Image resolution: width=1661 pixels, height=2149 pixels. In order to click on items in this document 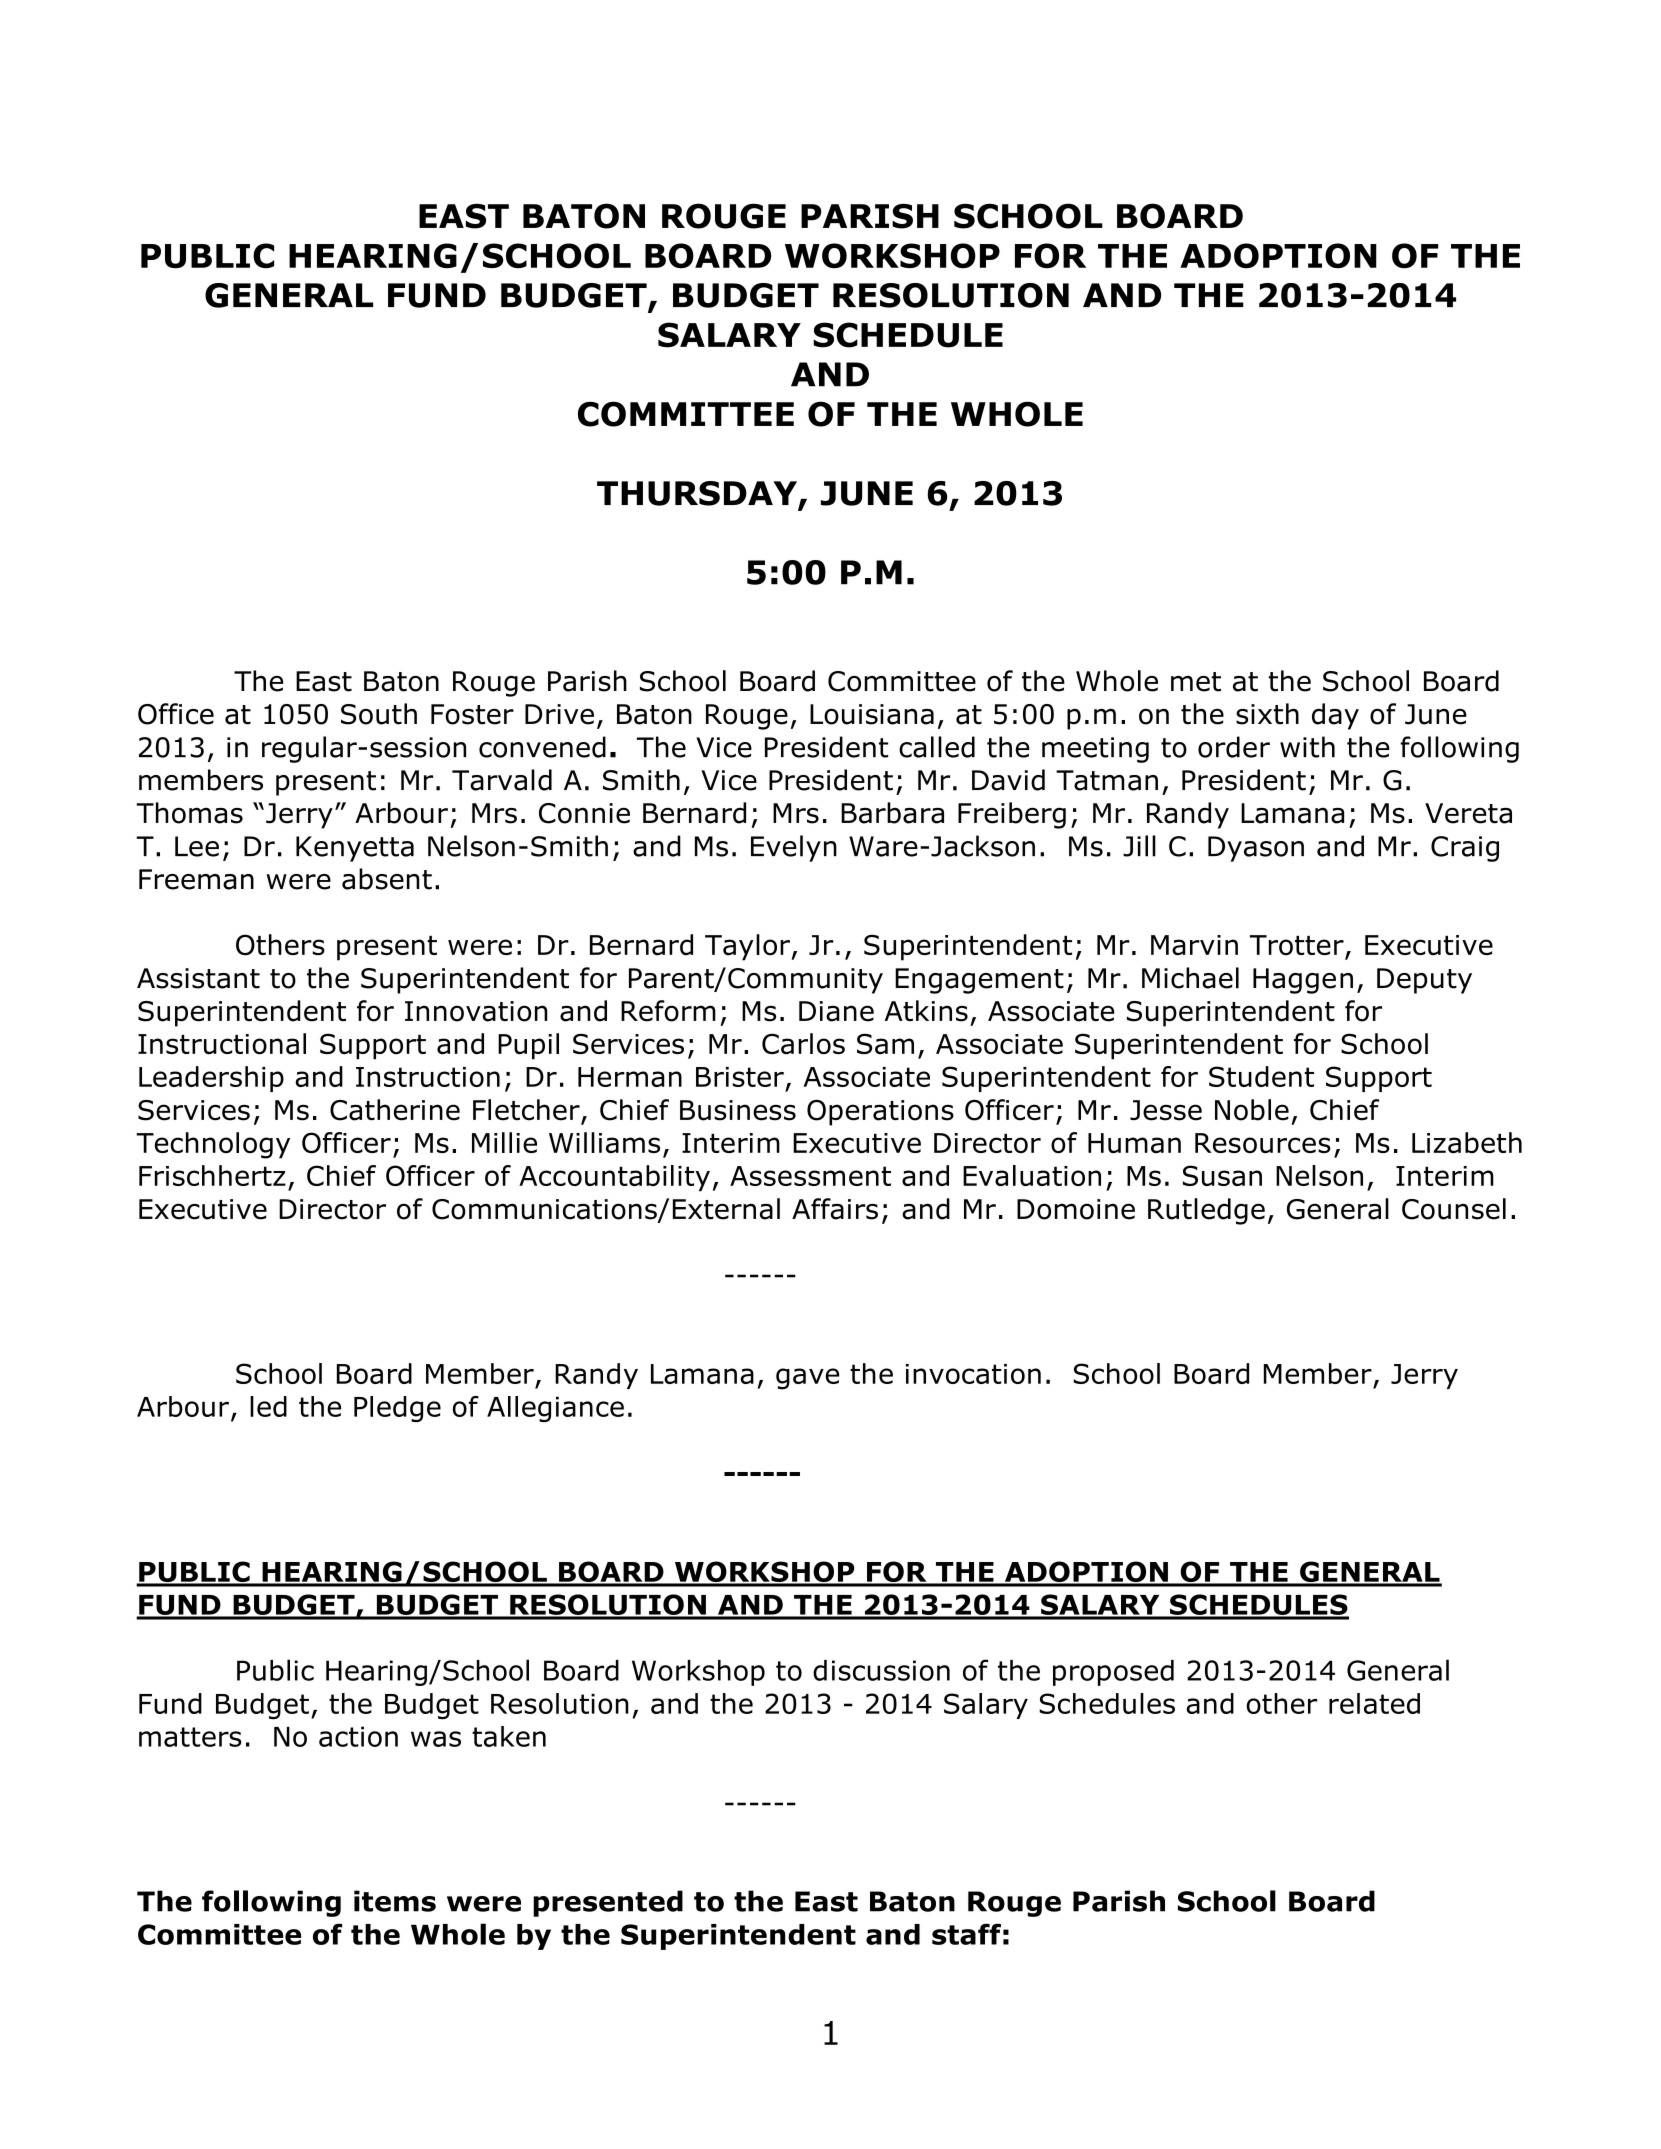, I will do `click(395, 1901)`.
